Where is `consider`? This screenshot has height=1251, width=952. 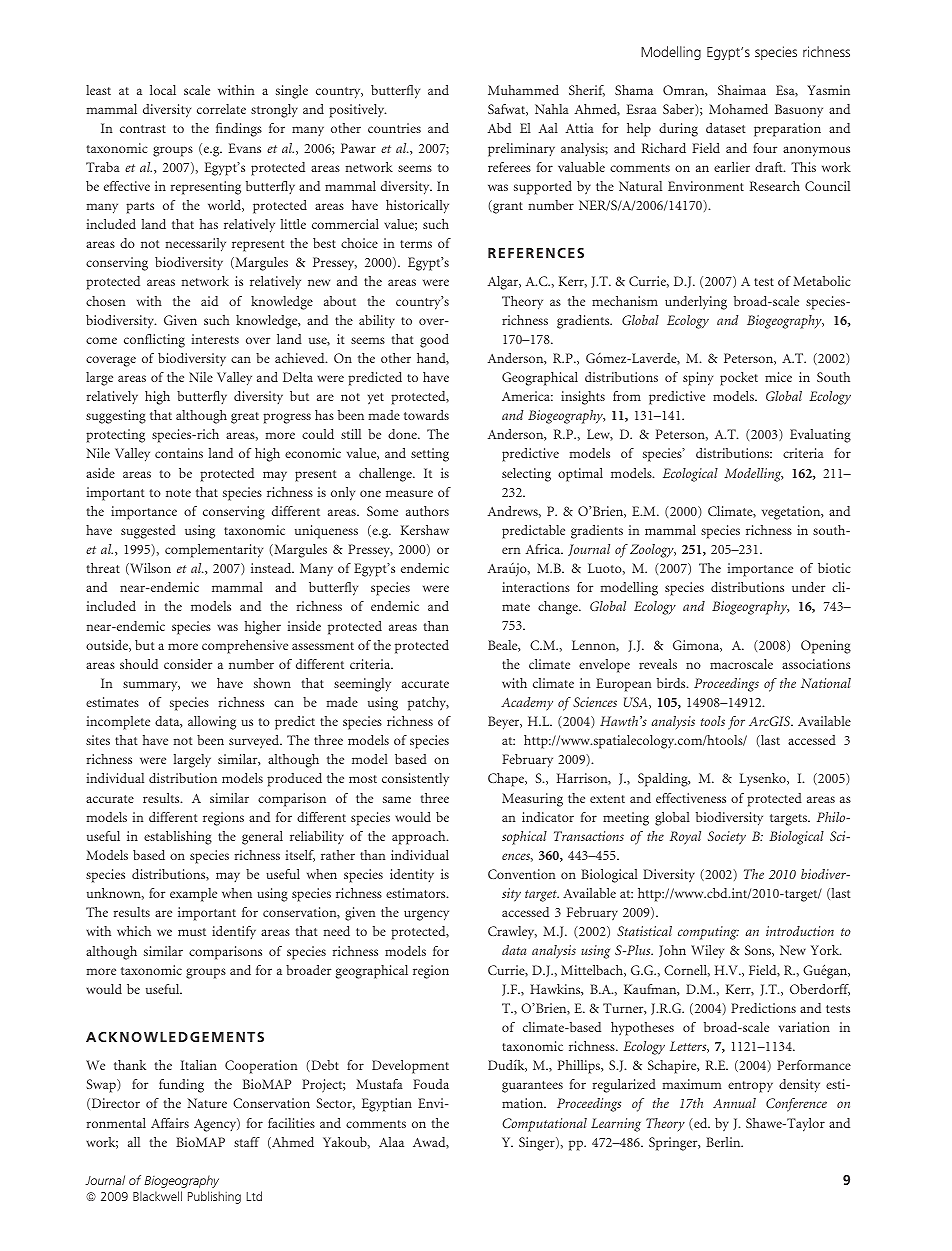 consider is located at coordinates (188, 664).
